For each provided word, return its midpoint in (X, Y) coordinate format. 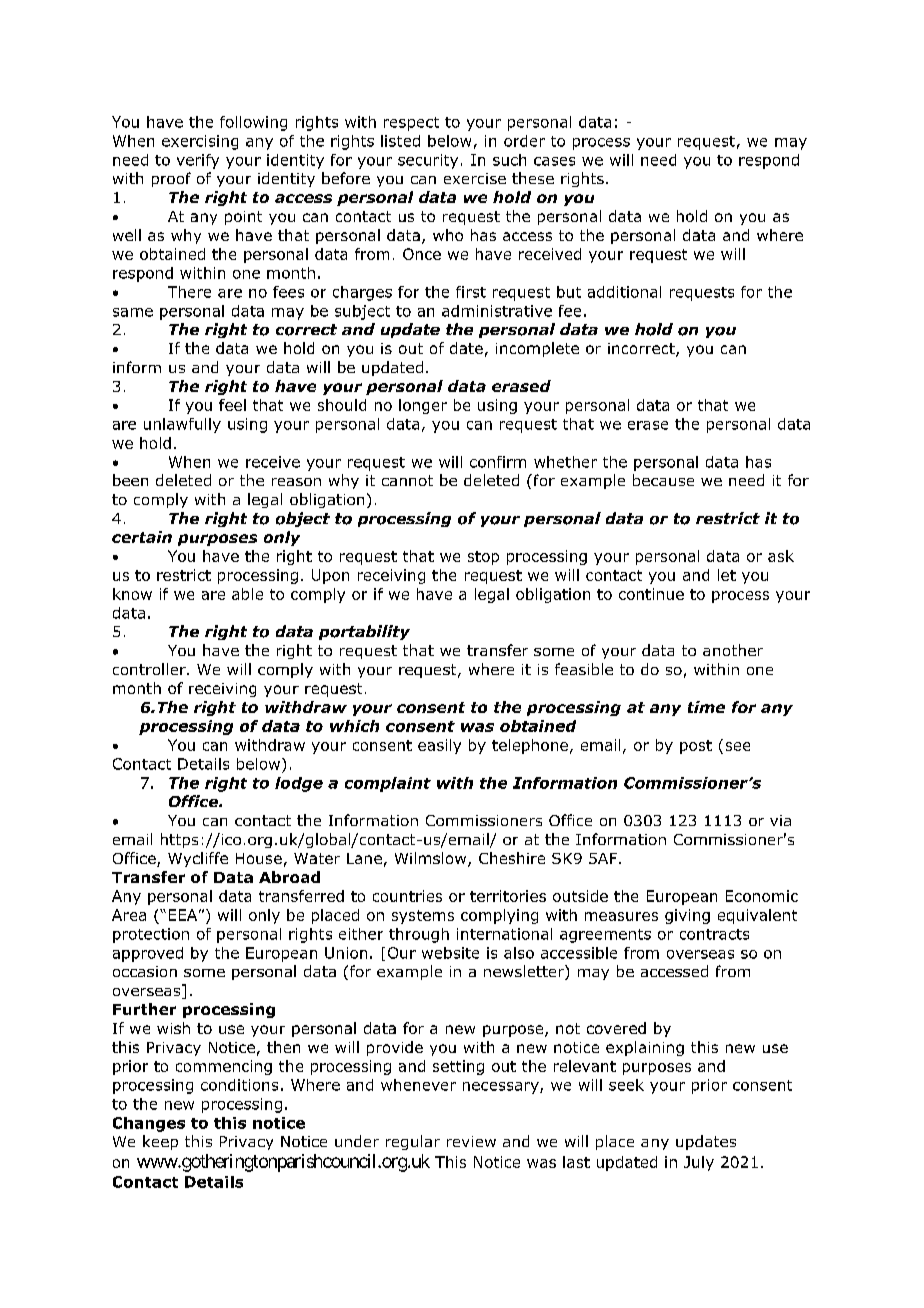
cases (554, 161)
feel (232, 405)
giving (687, 916)
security (428, 161)
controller (150, 669)
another (733, 650)
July (699, 1163)
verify (198, 161)
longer (423, 406)
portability (364, 632)
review (471, 1141)
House (259, 858)
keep (160, 1142)
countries (407, 896)
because (663, 480)
